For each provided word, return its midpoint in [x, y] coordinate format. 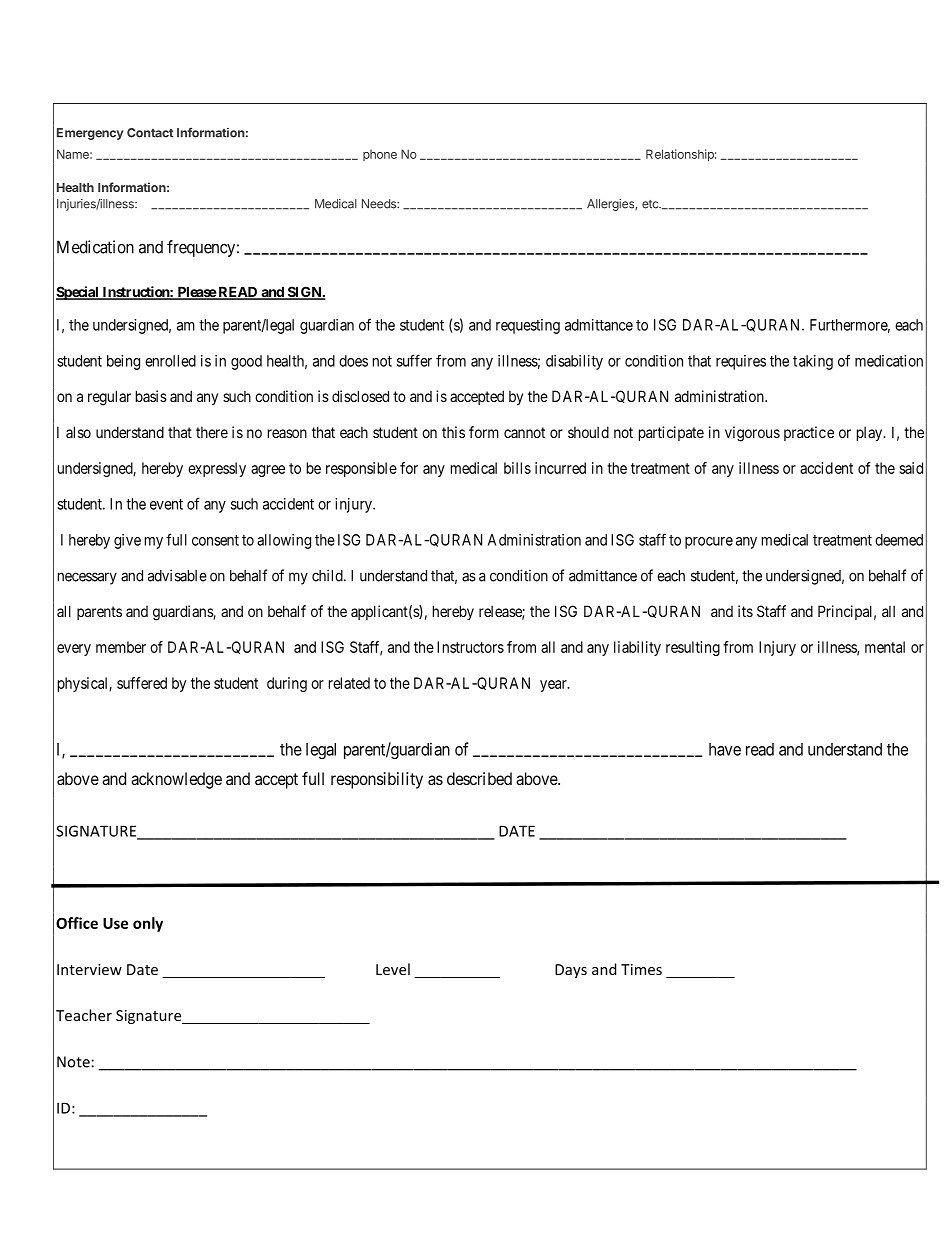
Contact [150, 133]
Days [571, 971]
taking [813, 362]
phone [380, 155]
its [745, 611]
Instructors [470, 647]
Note [73, 1062]
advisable [177, 575]
